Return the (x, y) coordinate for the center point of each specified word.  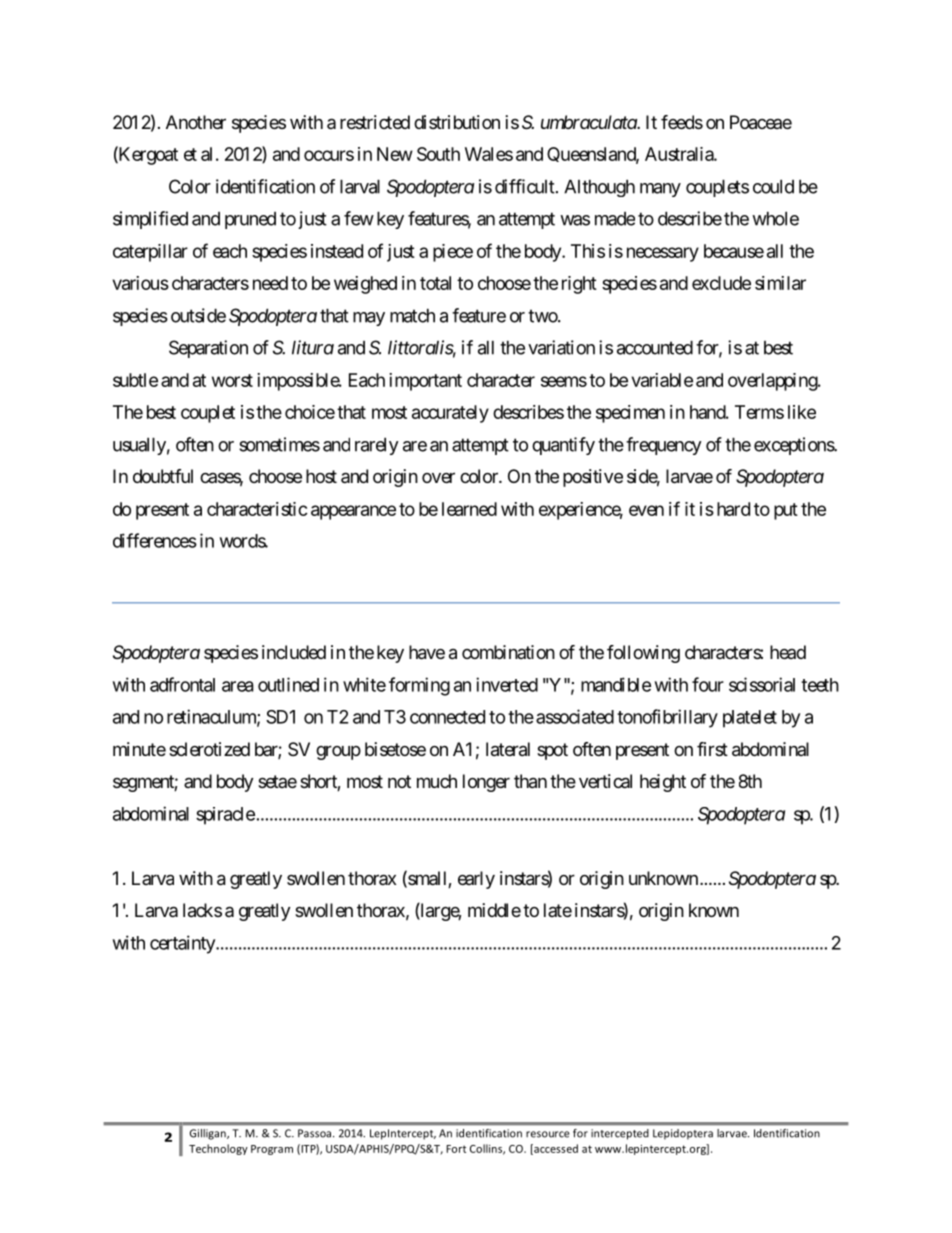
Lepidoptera (683, 1134)
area (238, 686)
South (438, 154)
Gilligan (209, 1134)
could (773, 186)
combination (508, 652)
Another (196, 122)
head (788, 652)
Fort (456, 1149)
